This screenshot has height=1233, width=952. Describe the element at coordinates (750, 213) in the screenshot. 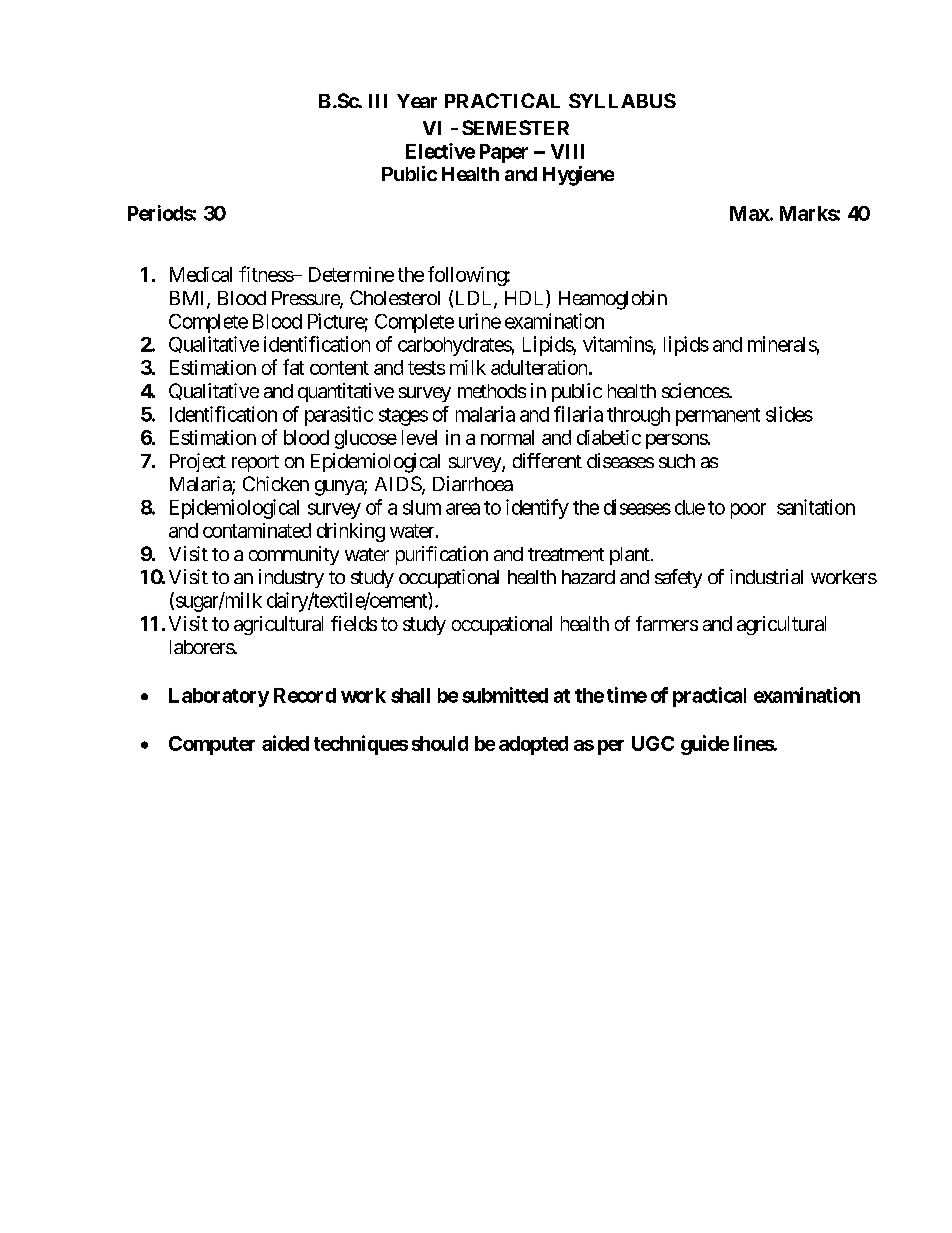

I see `Max` at that location.
